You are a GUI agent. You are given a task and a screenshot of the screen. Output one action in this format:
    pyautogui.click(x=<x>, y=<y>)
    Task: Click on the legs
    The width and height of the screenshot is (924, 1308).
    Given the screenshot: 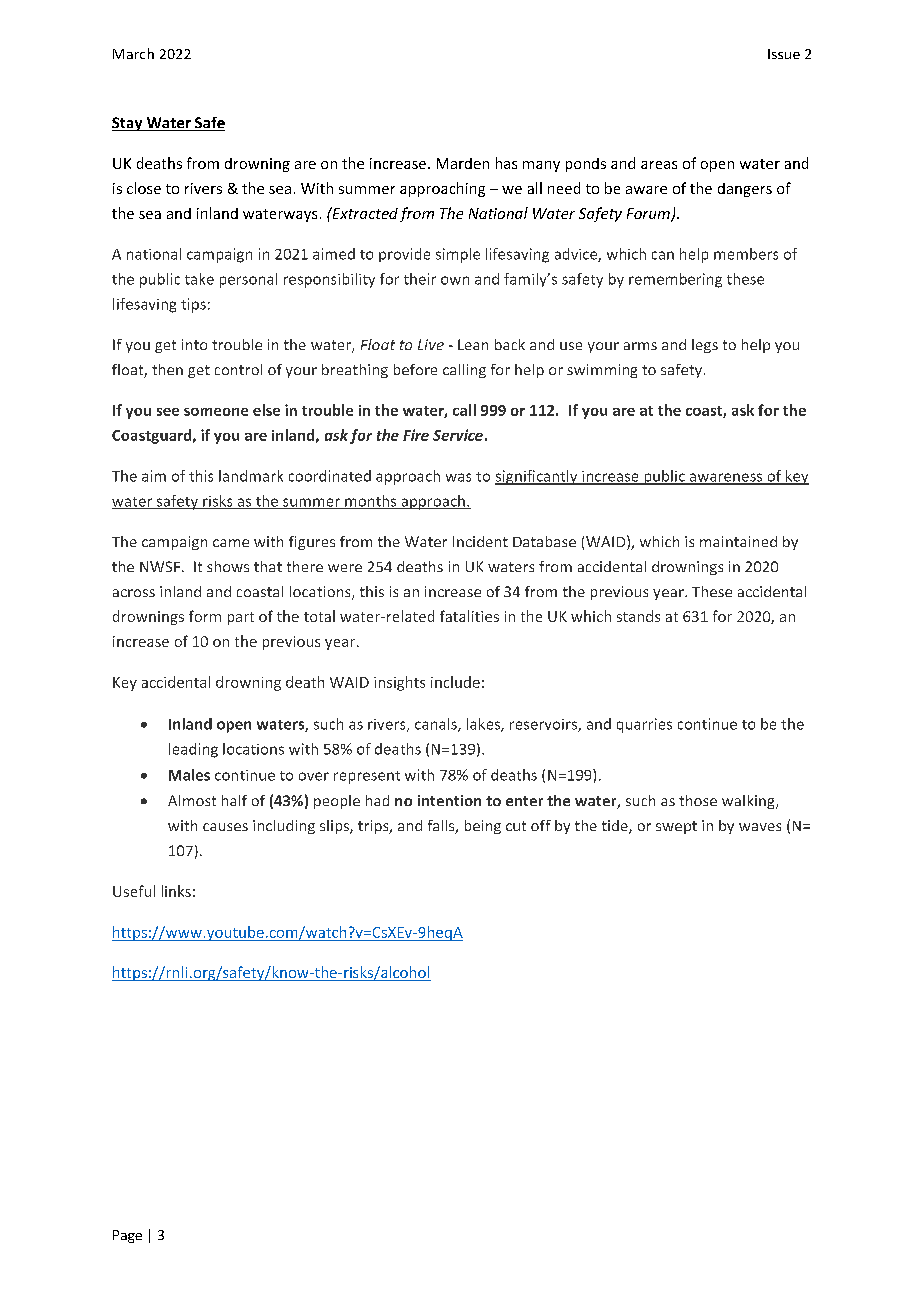 What is the action you would take?
    pyautogui.click(x=705, y=346)
